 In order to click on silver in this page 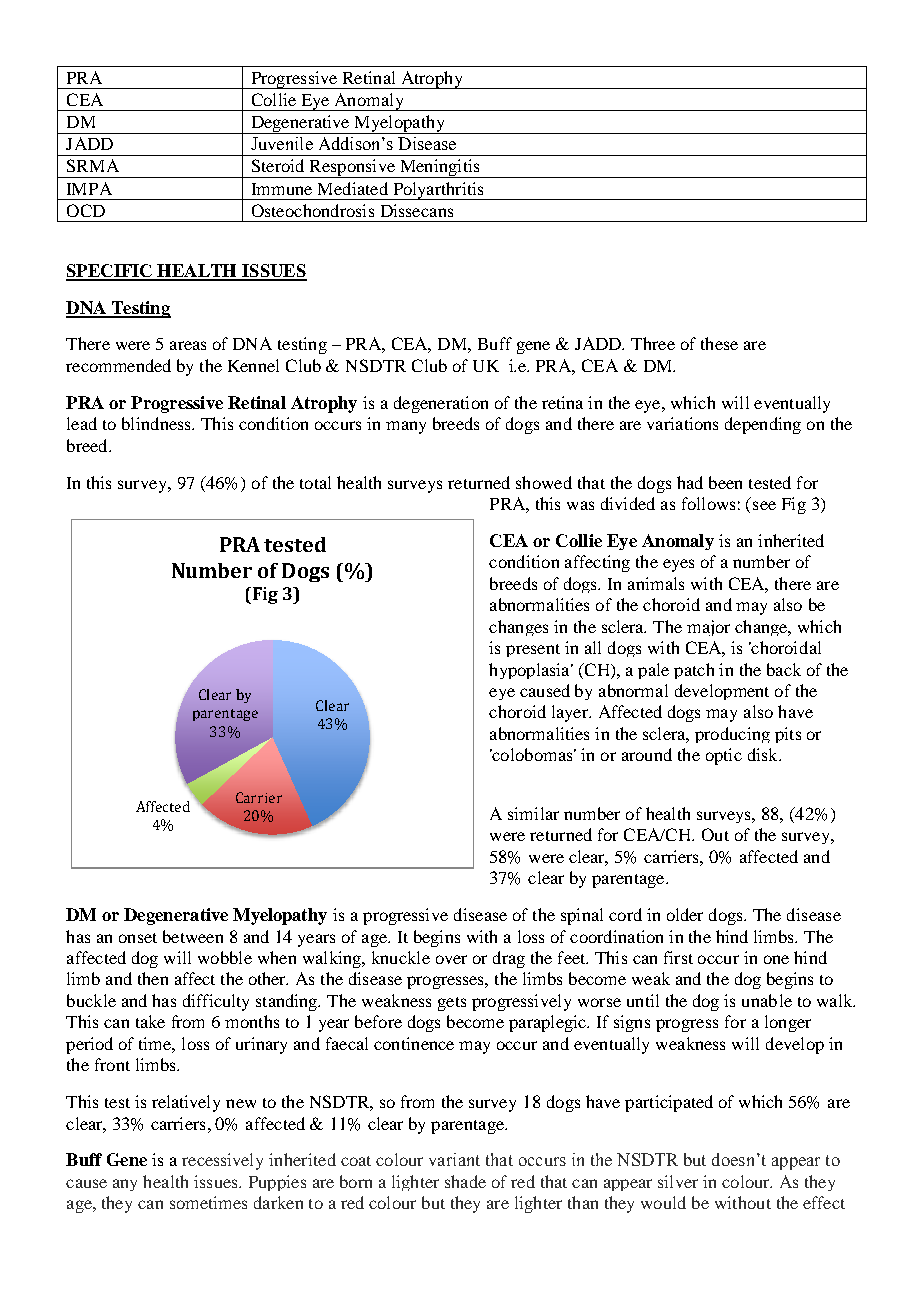, I will do `click(678, 1181)`.
